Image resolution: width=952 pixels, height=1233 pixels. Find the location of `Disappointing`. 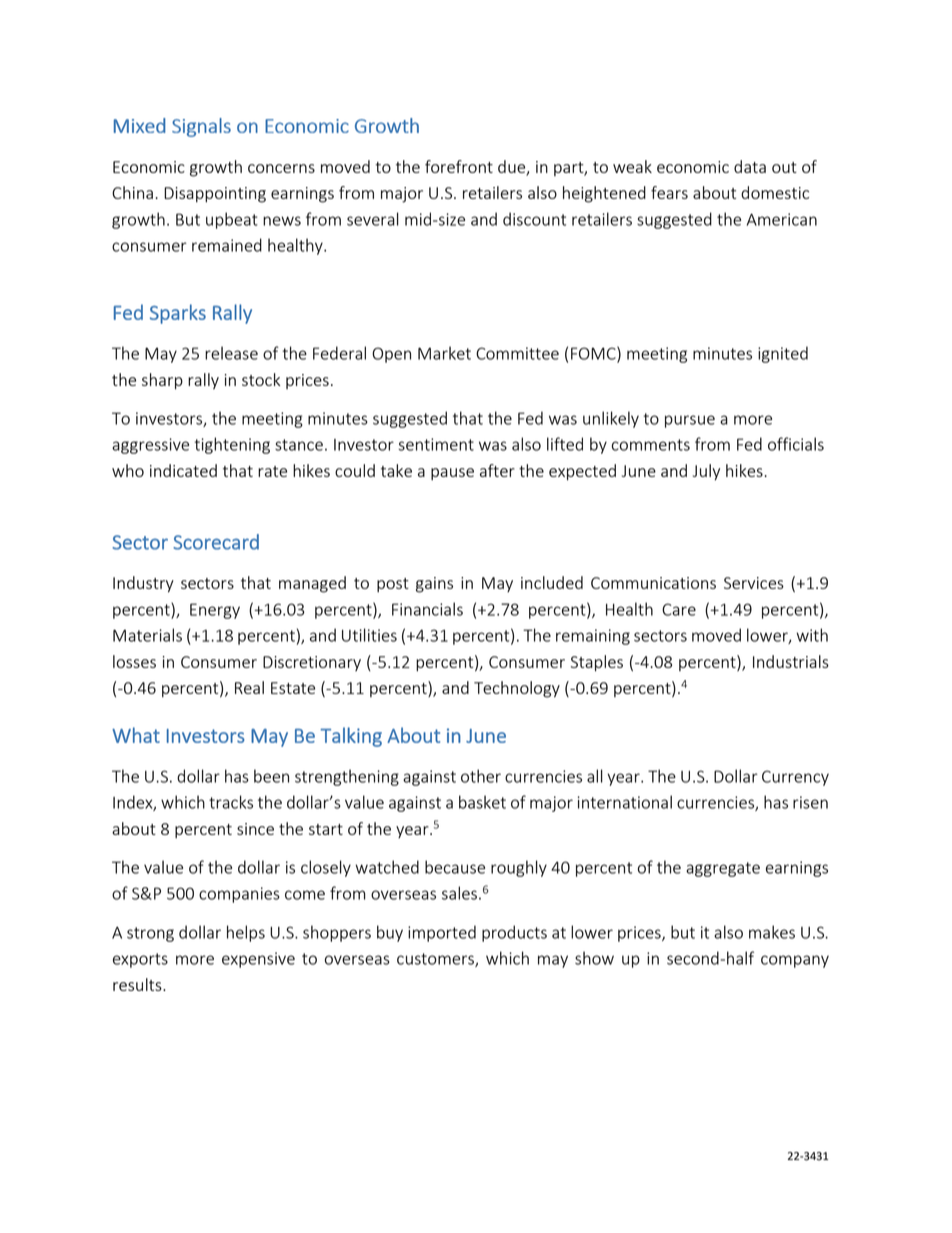

Disappointing is located at coordinates (215, 195).
